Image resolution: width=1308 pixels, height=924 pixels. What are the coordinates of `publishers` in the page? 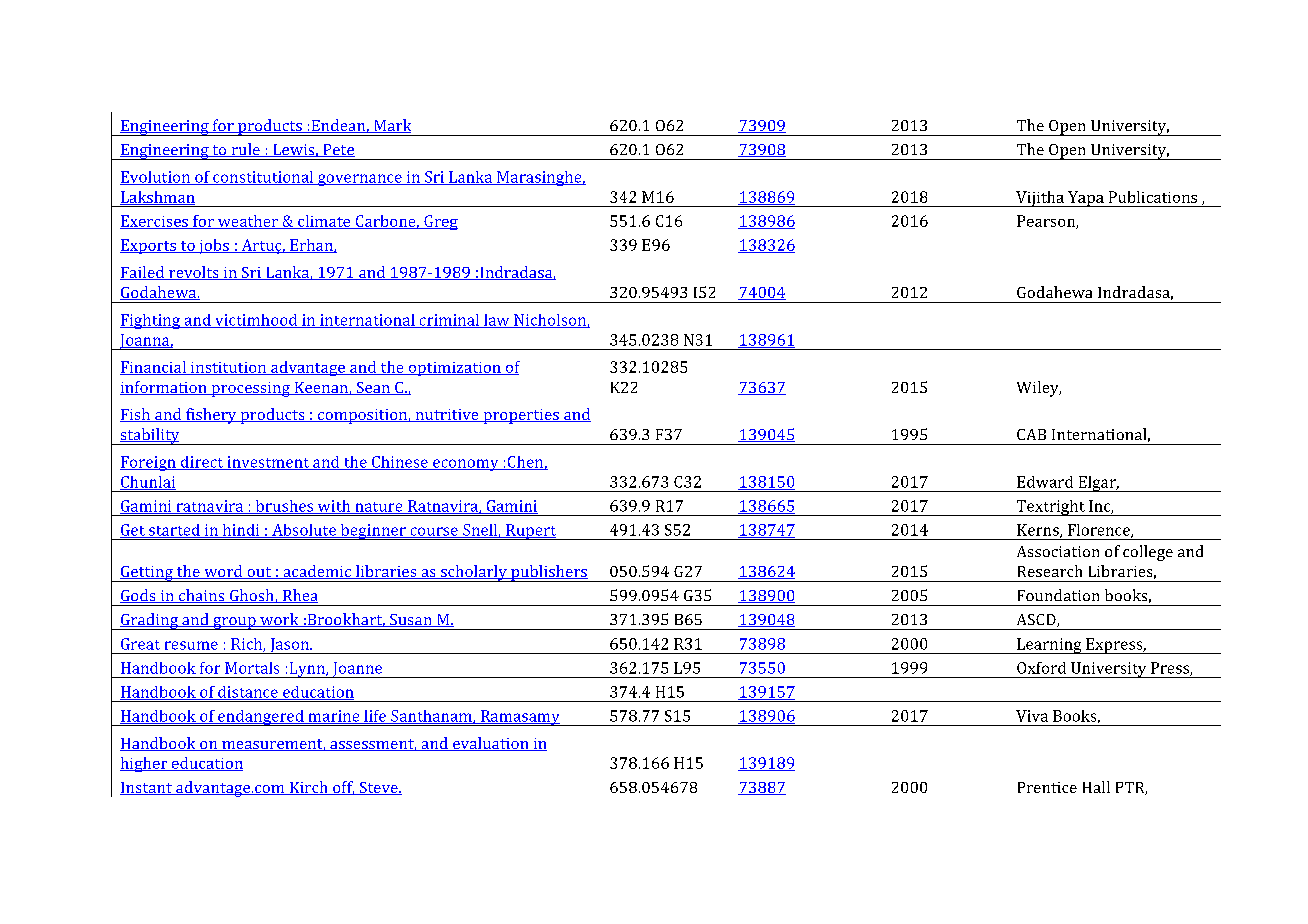 It's located at (549, 573).
